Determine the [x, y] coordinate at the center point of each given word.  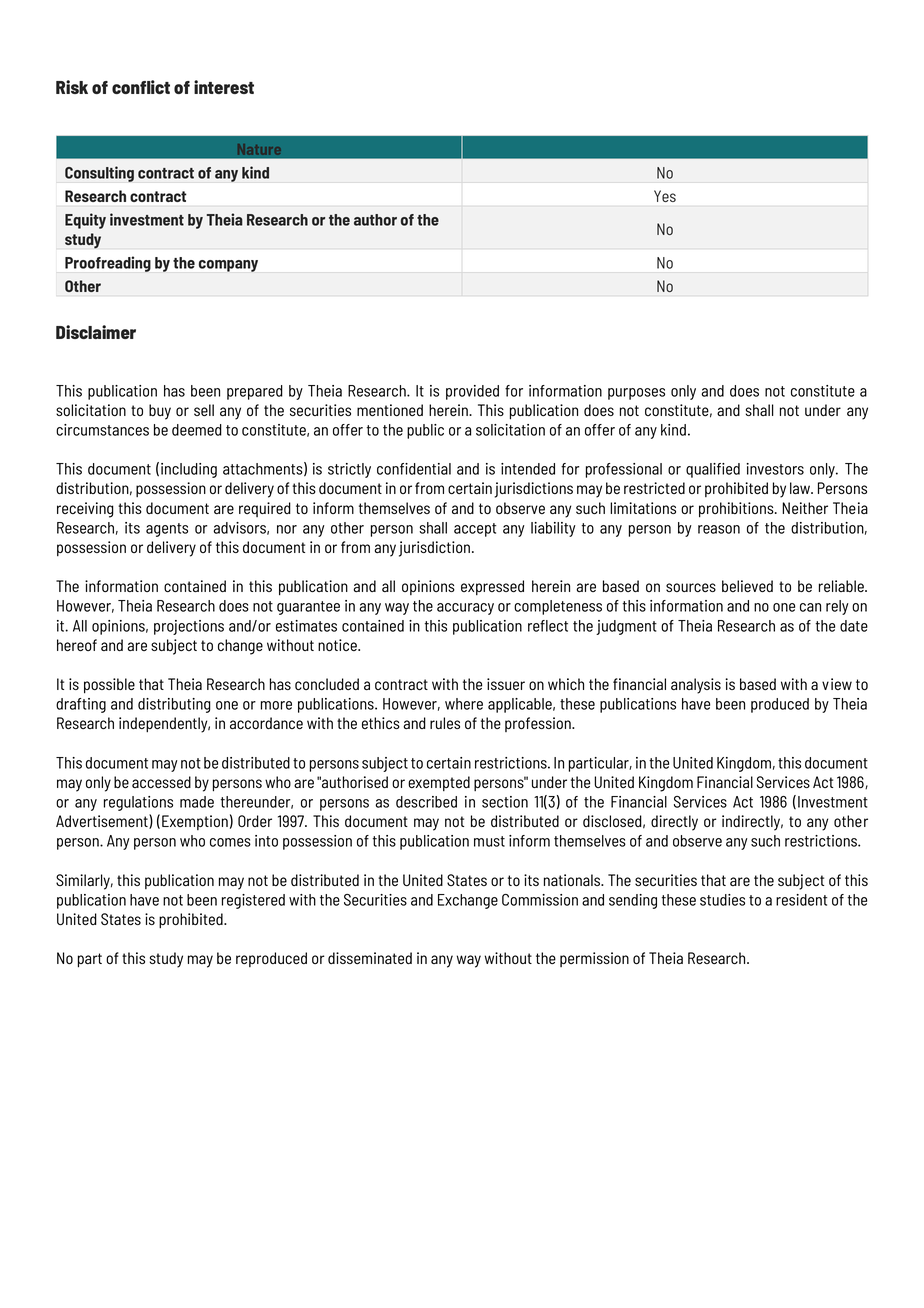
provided [472, 392]
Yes [665, 196]
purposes [636, 394]
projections [189, 627]
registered [253, 901]
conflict [141, 87]
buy [160, 412]
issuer [506, 684]
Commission [540, 900]
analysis [696, 686]
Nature [259, 149]
